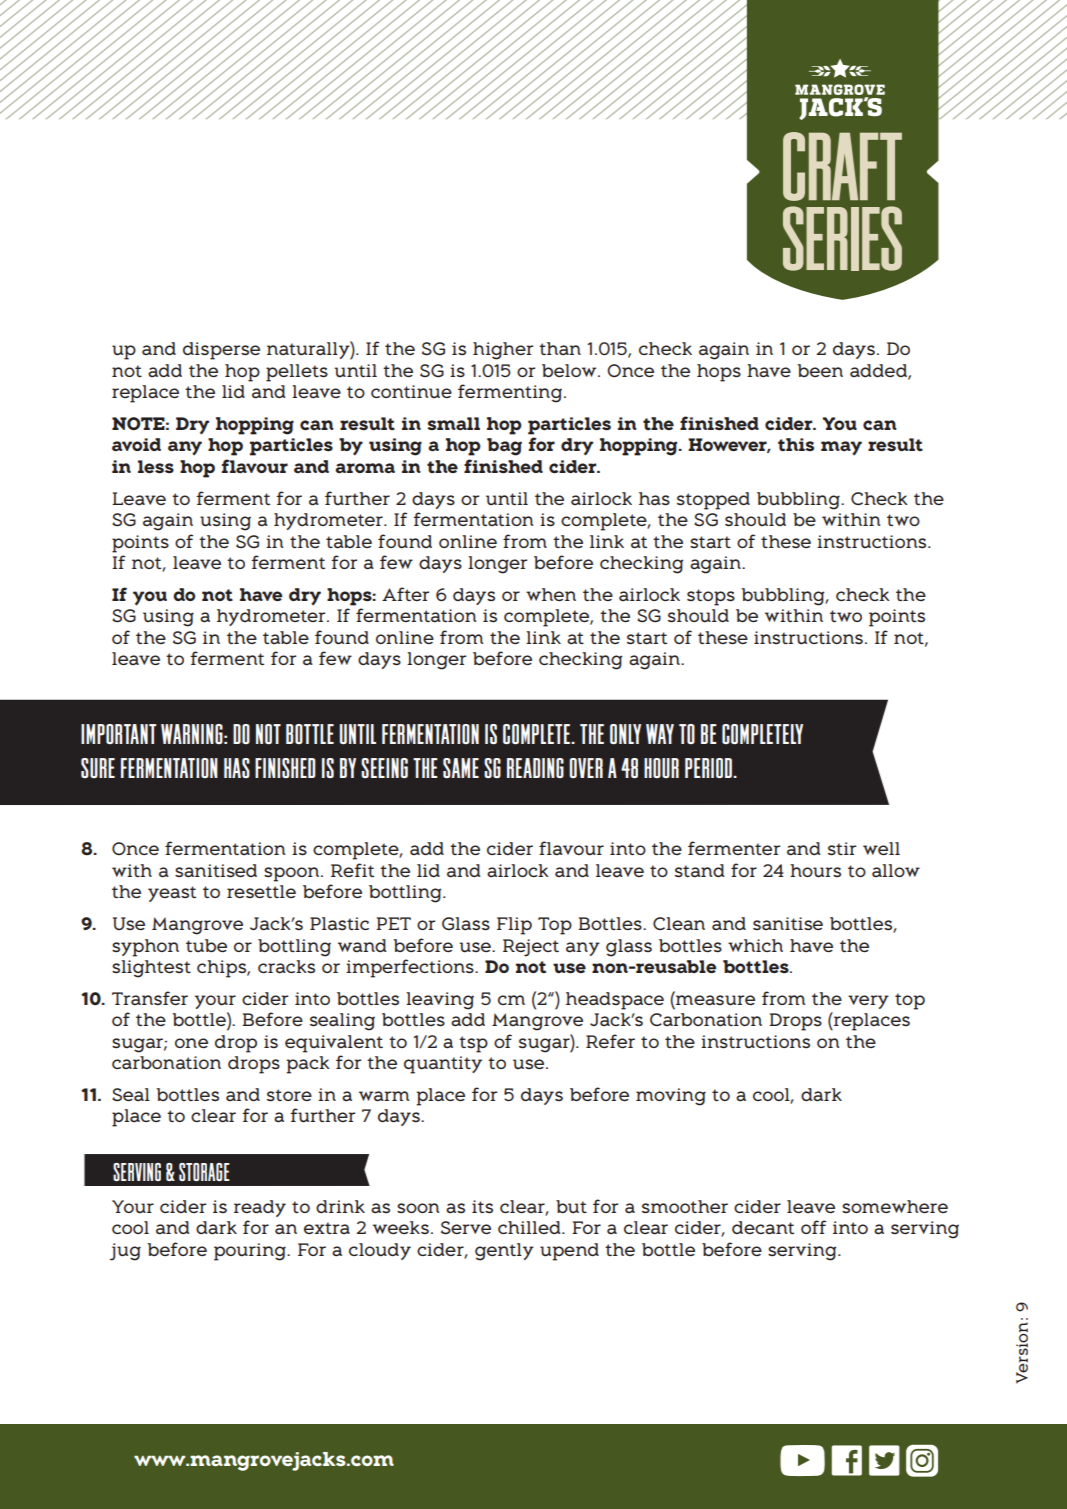 The image size is (1067, 1509). What do you see at coordinates (820, 370) in the image?
I see `been` at bounding box center [820, 370].
